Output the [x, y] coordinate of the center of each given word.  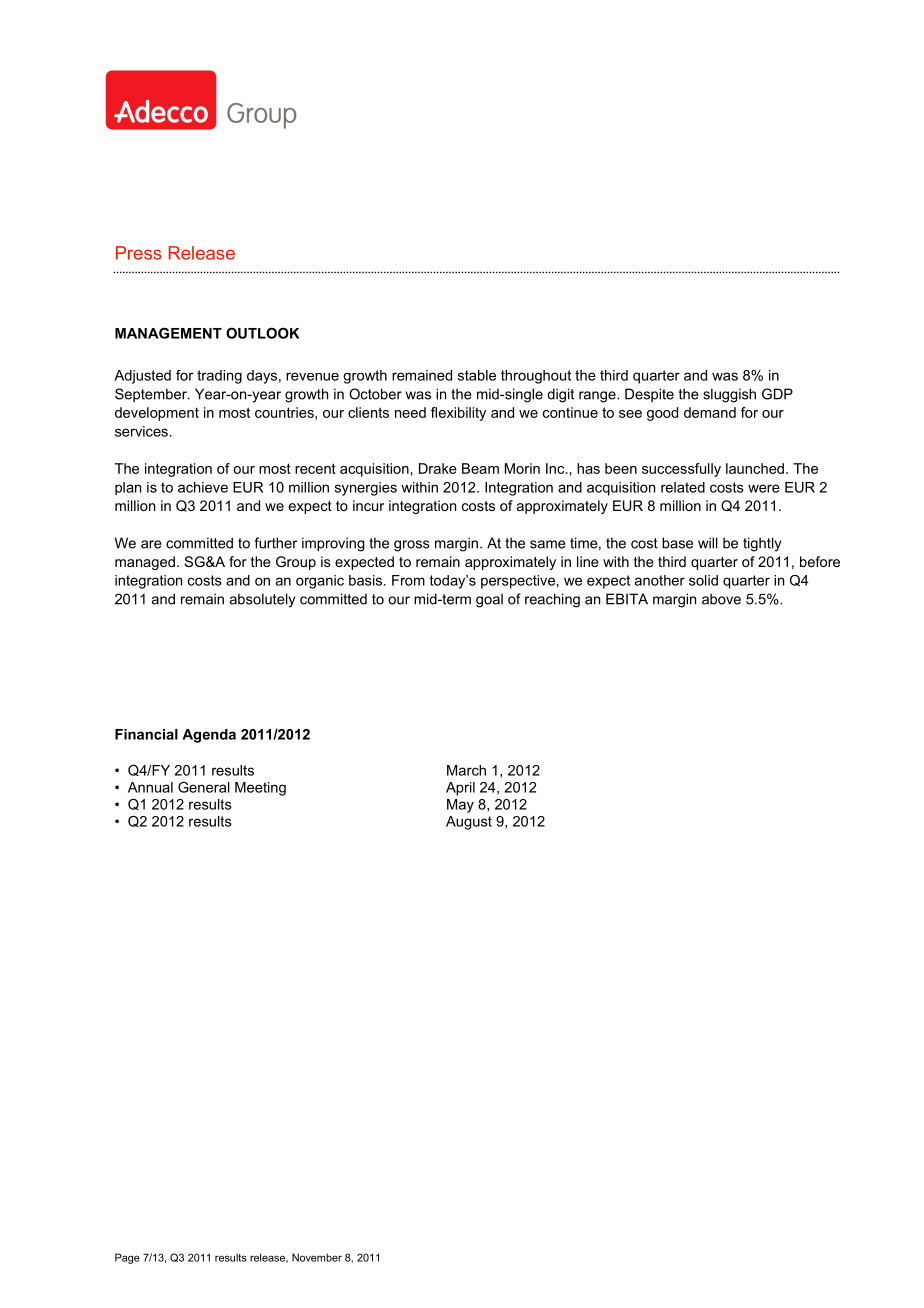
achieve [203, 487]
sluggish [729, 395]
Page [127, 1258]
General [204, 787]
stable [477, 375]
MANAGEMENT [168, 333]
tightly [762, 544]
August [469, 823]
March [466, 770]
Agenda [209, 736]
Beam [480, 468]
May [460, 806]
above [721, 599]
